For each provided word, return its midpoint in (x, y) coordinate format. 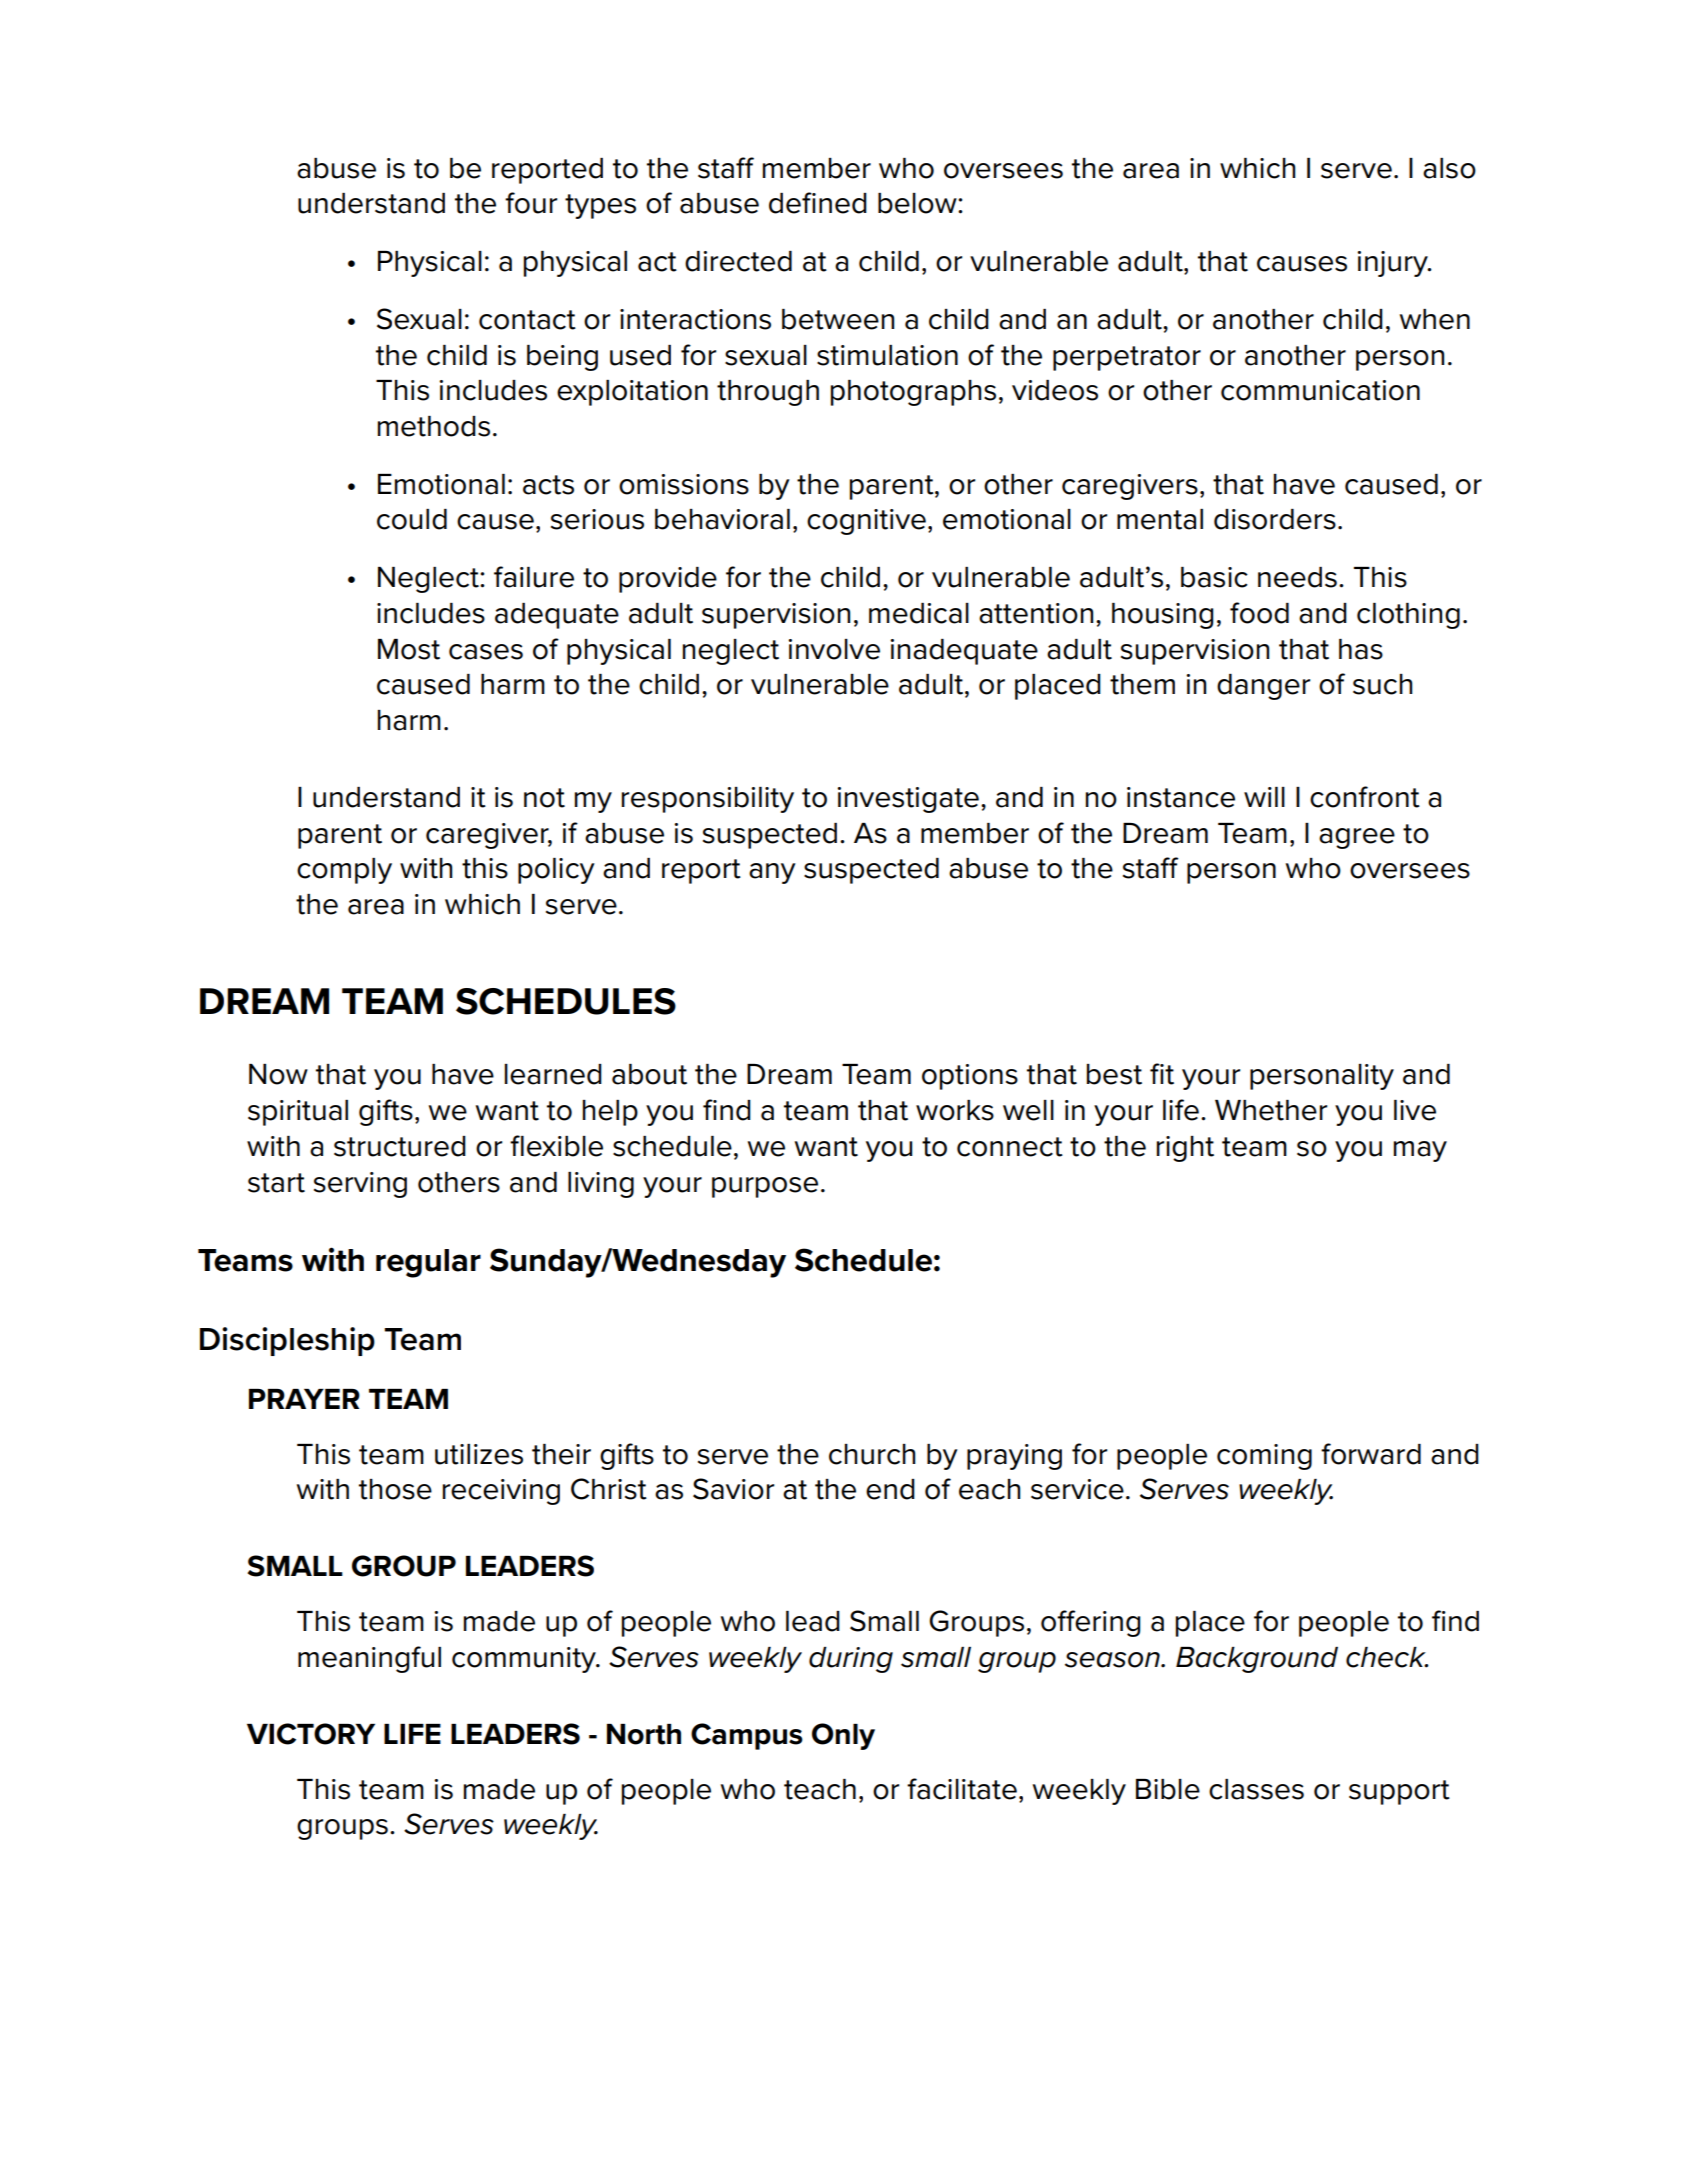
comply (344, 871)
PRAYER (304, 1399)
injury (1394, 264)
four (531, 203)
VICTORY (311, 1734)
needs (1297, 577)
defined (818, 203)
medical (919, 613)
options (970, 1077)
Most (409, 649)
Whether (1271, 1110)
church (872, 1454)
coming (1264, 1457)
